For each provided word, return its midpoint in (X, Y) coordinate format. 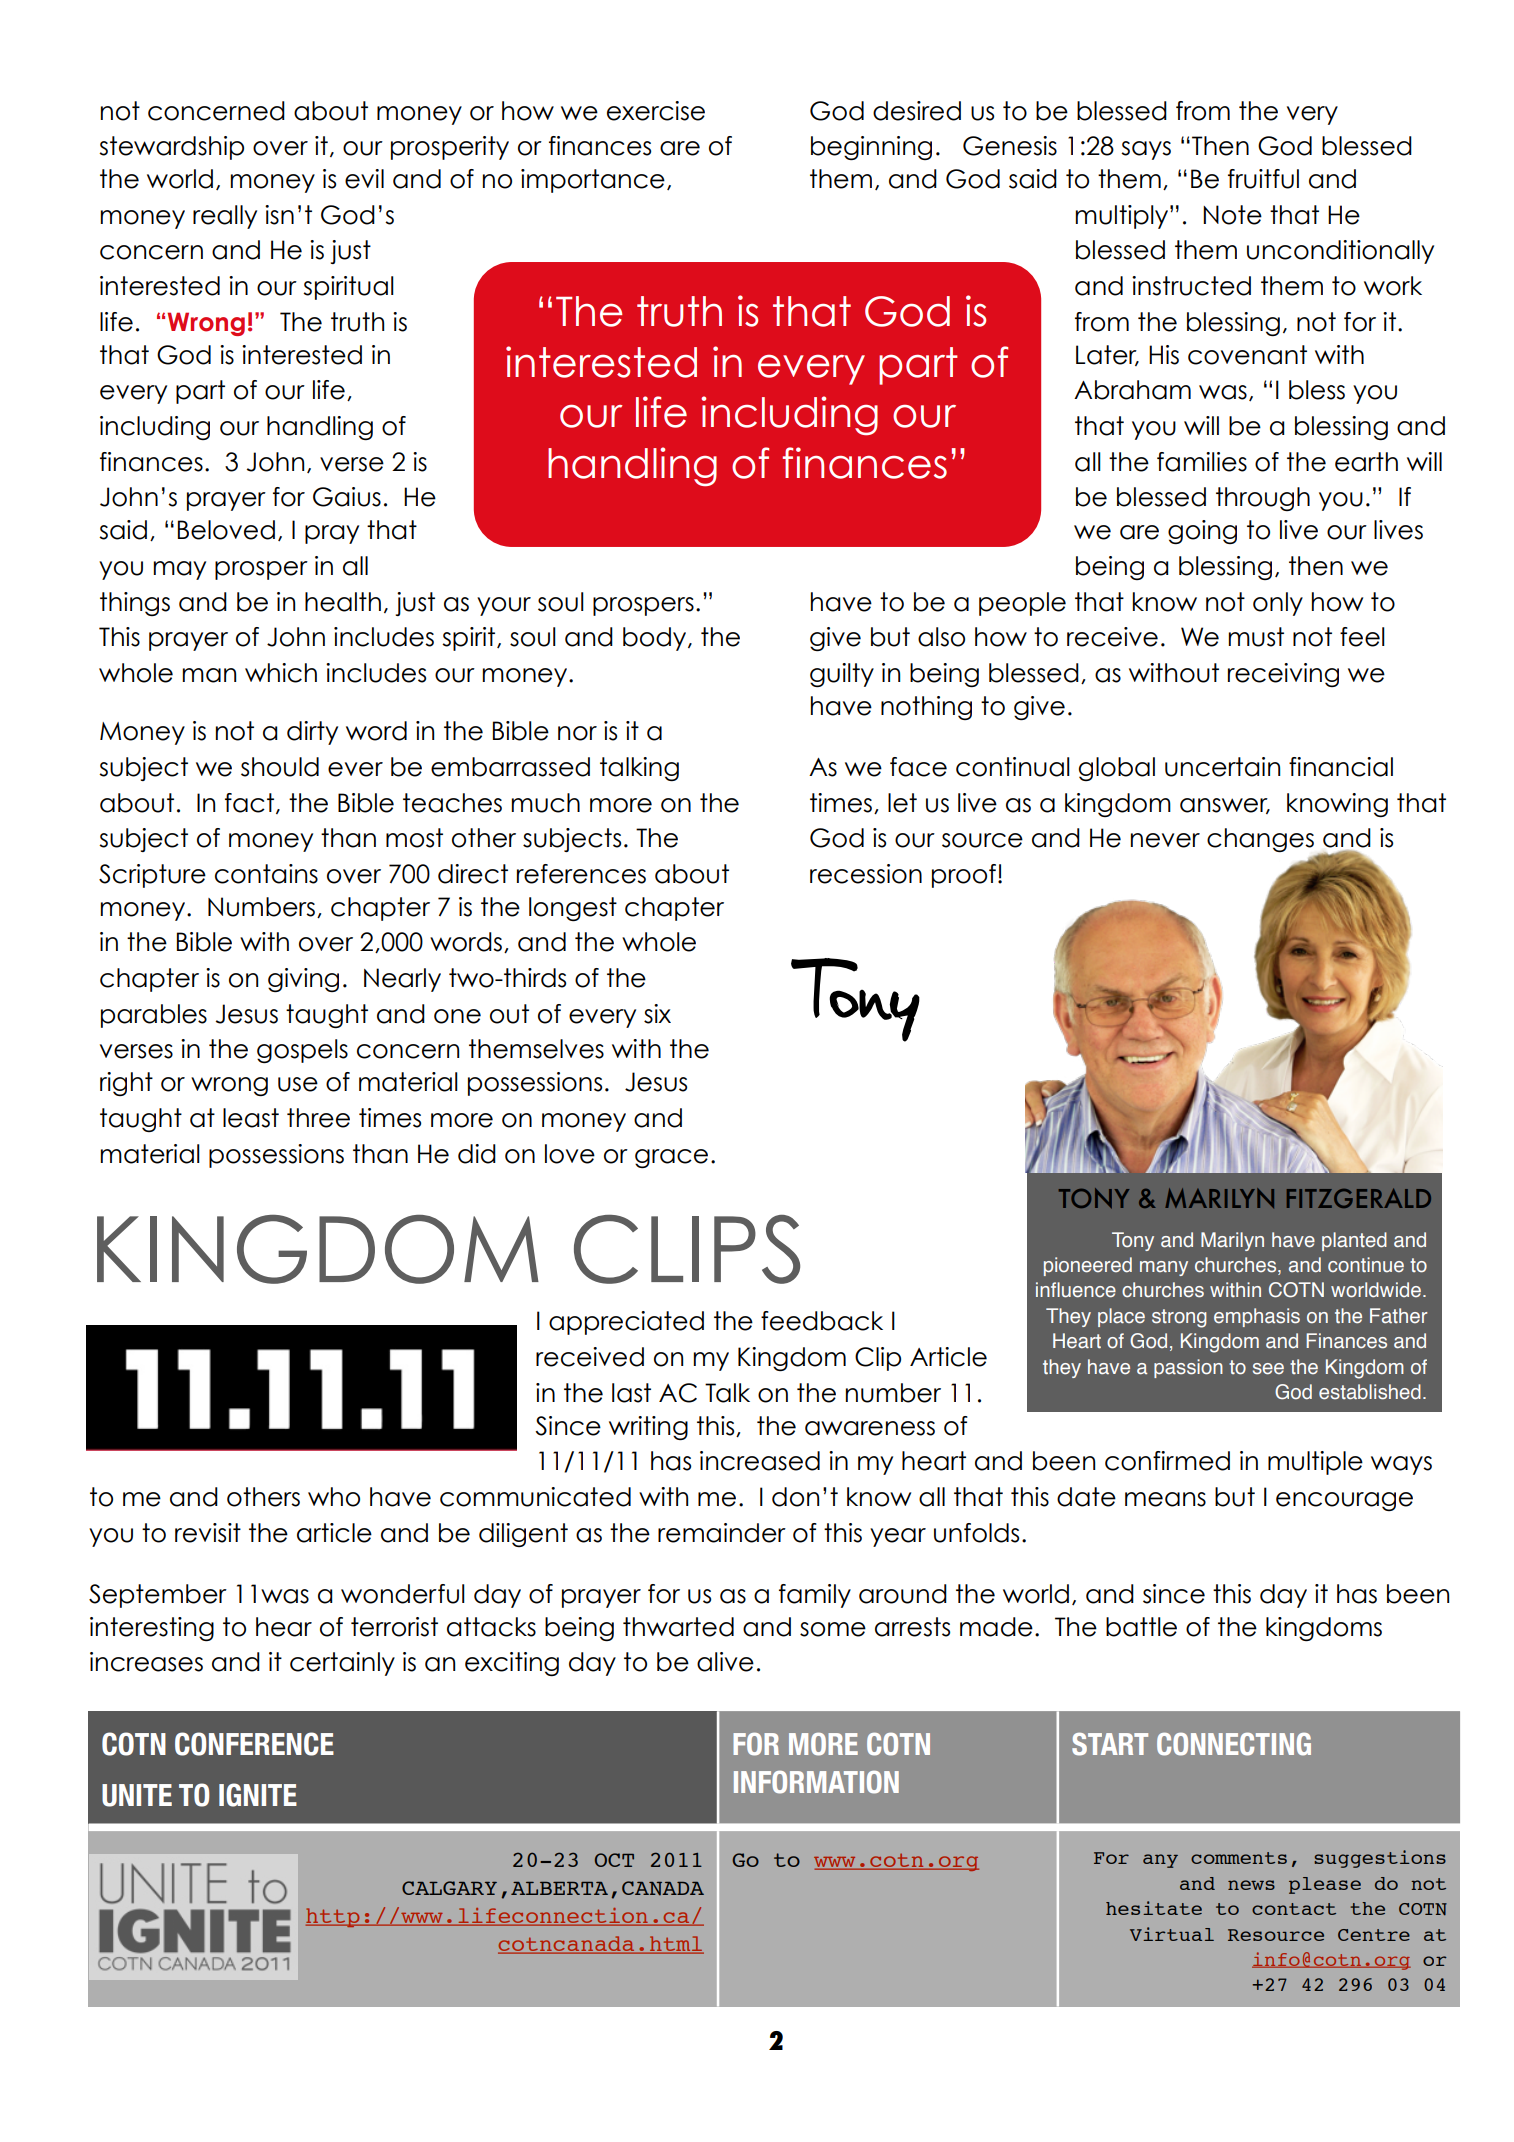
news (1251, 1885)
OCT (614, 1860)
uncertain (1222, 767)
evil (364, 179)
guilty (842, 675)
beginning (871, 148)
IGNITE (258, 1795)
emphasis (1257, 1317)
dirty (312, 733)
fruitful (1263, 179)
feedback (822, 1321)
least (251, 1118)
